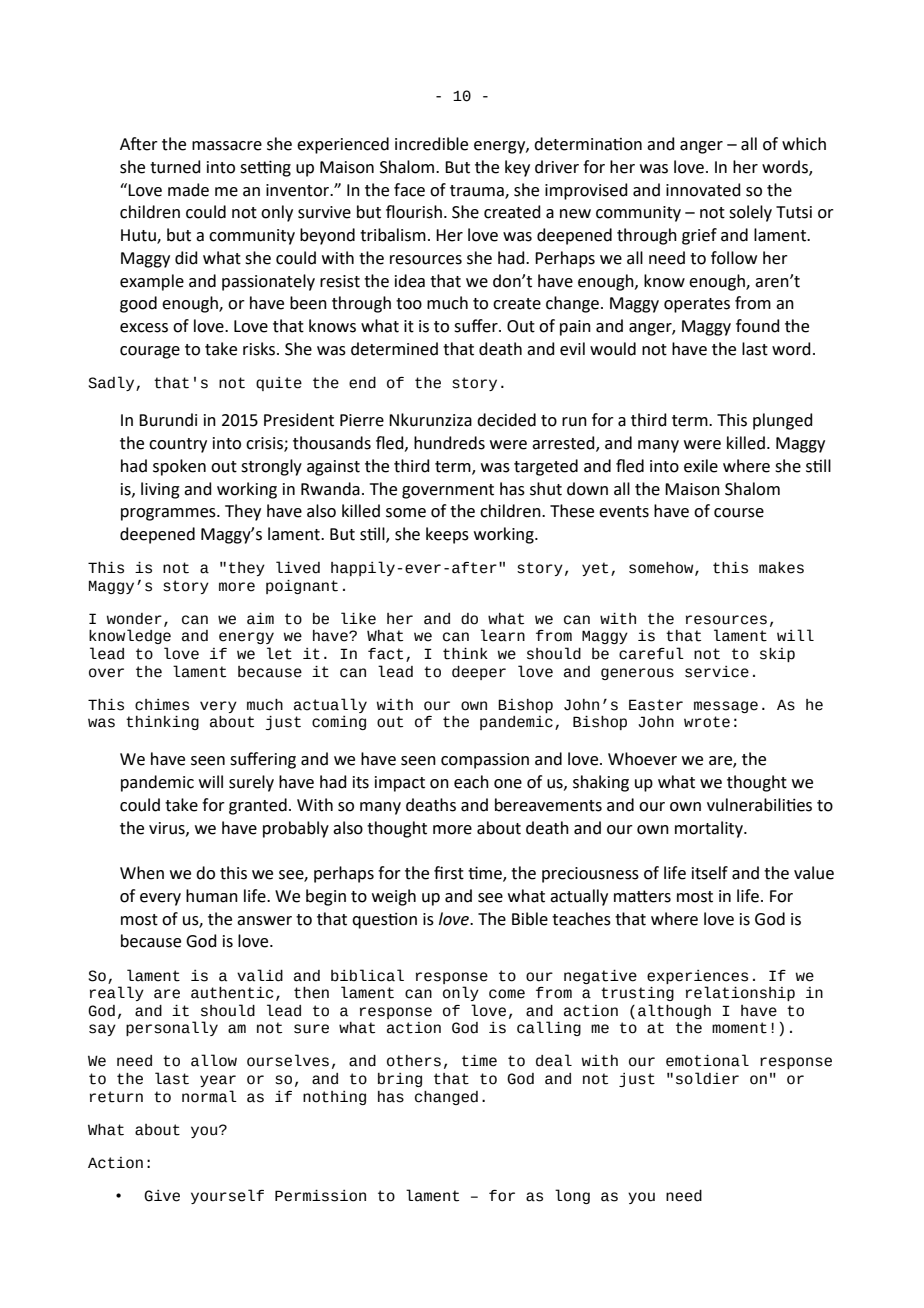 This page has height=1308, width=924. I want to click on deeper, so click(479, 673).
